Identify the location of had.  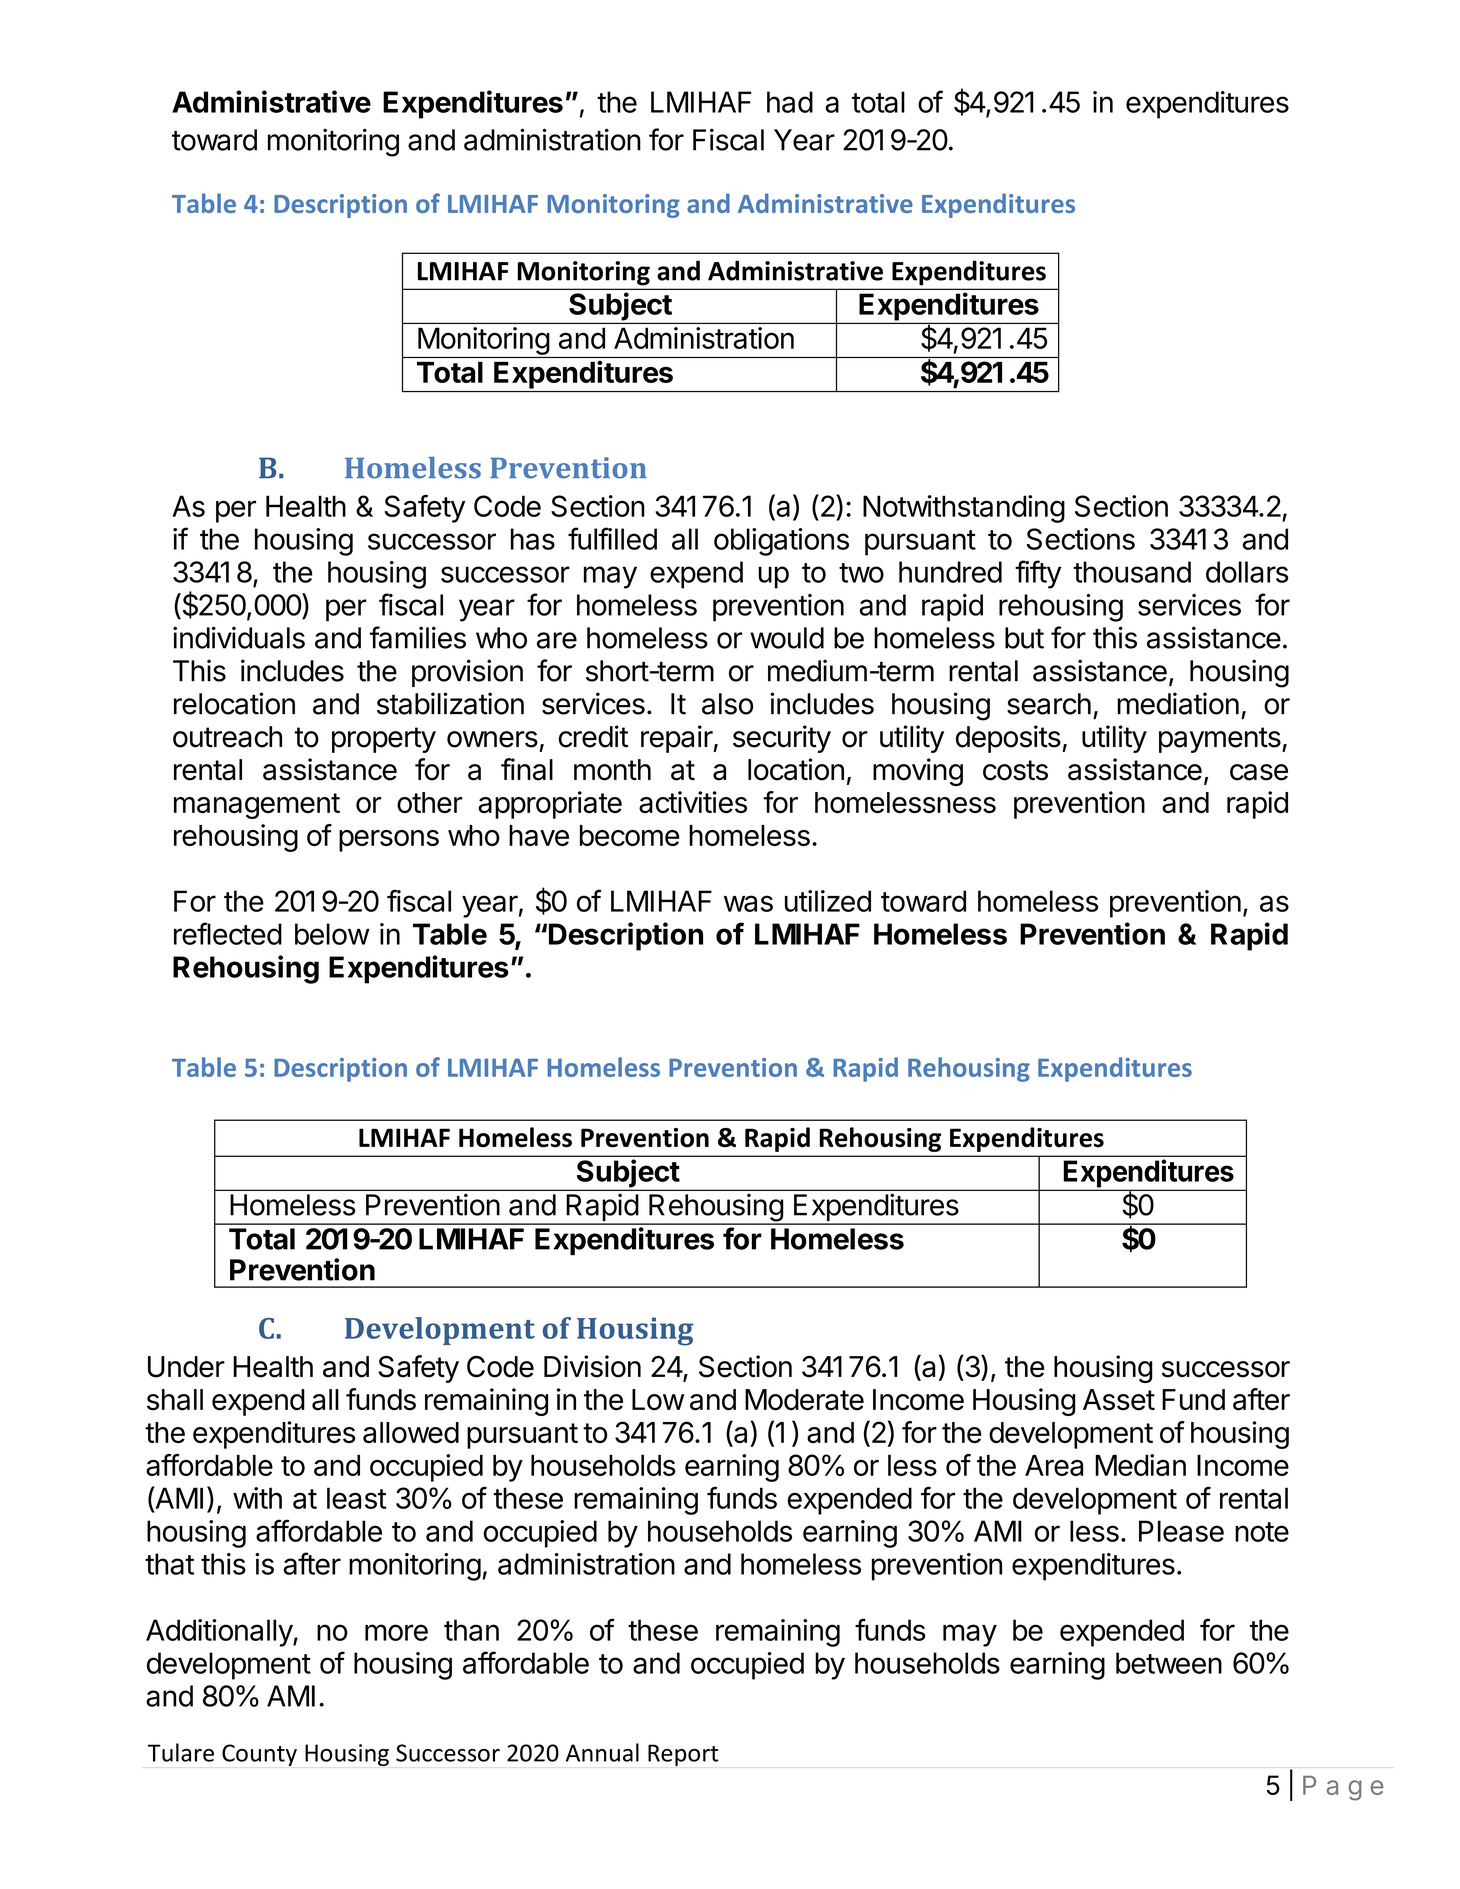
(790, 102).
